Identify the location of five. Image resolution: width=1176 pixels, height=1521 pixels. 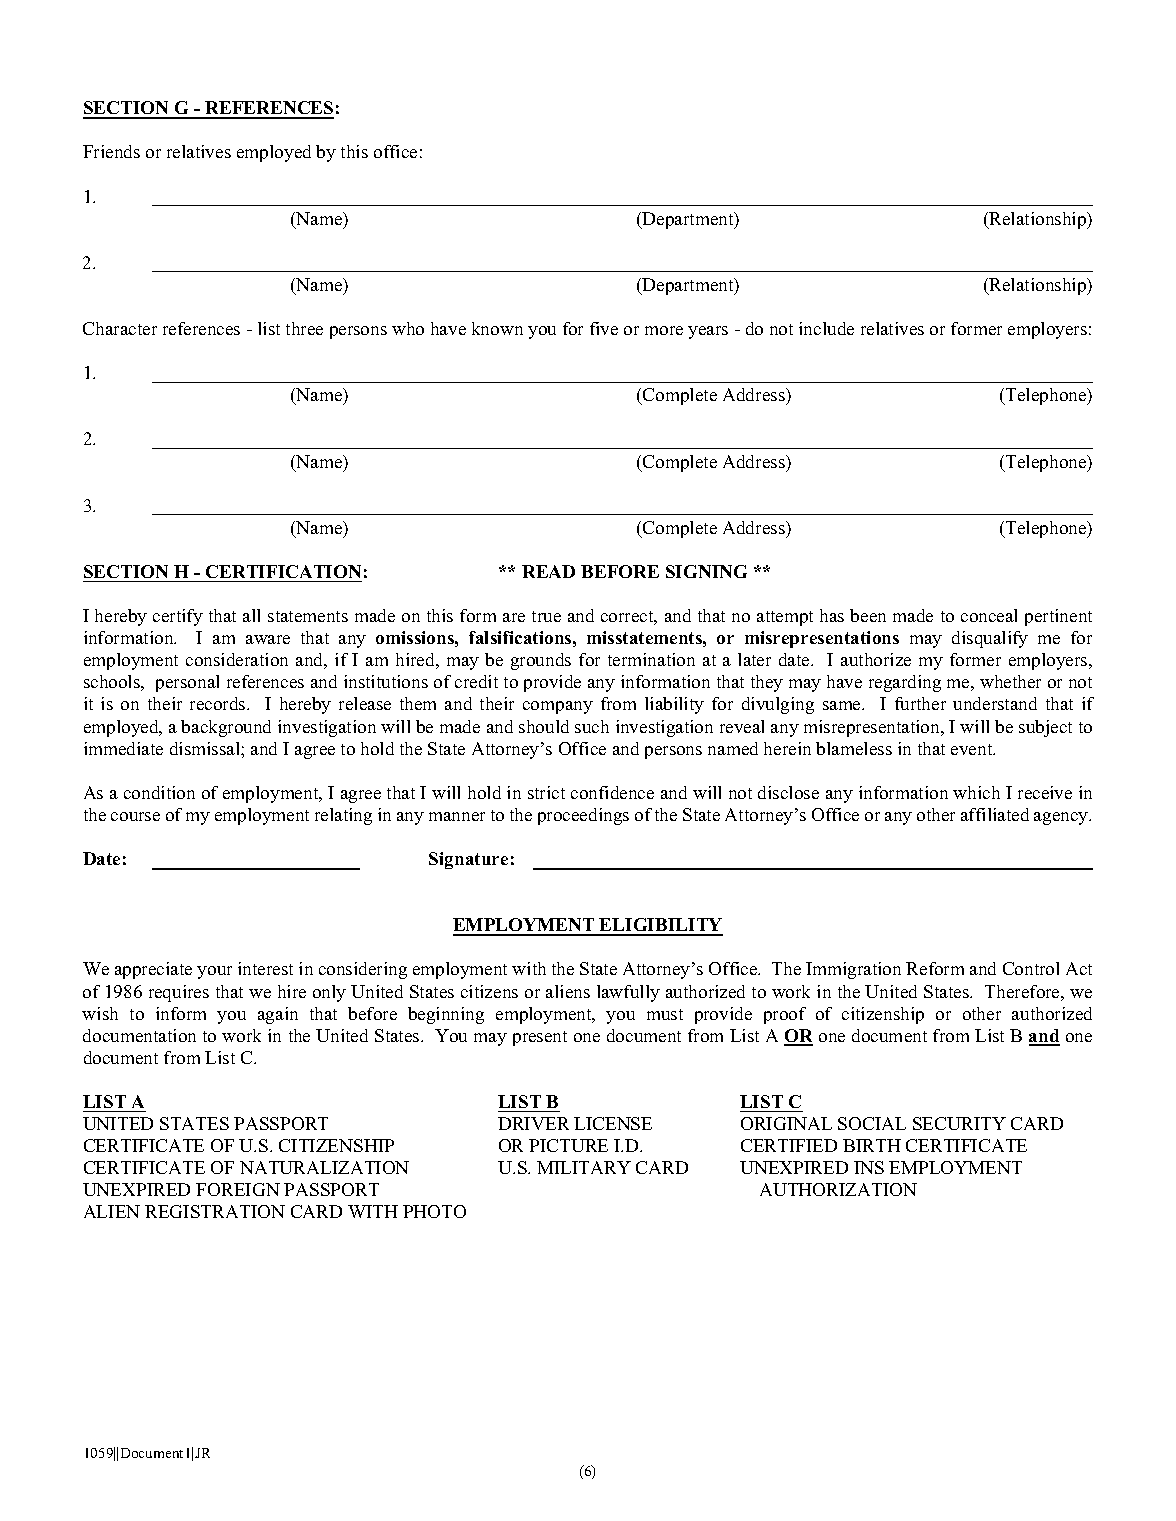
(604, 328).
